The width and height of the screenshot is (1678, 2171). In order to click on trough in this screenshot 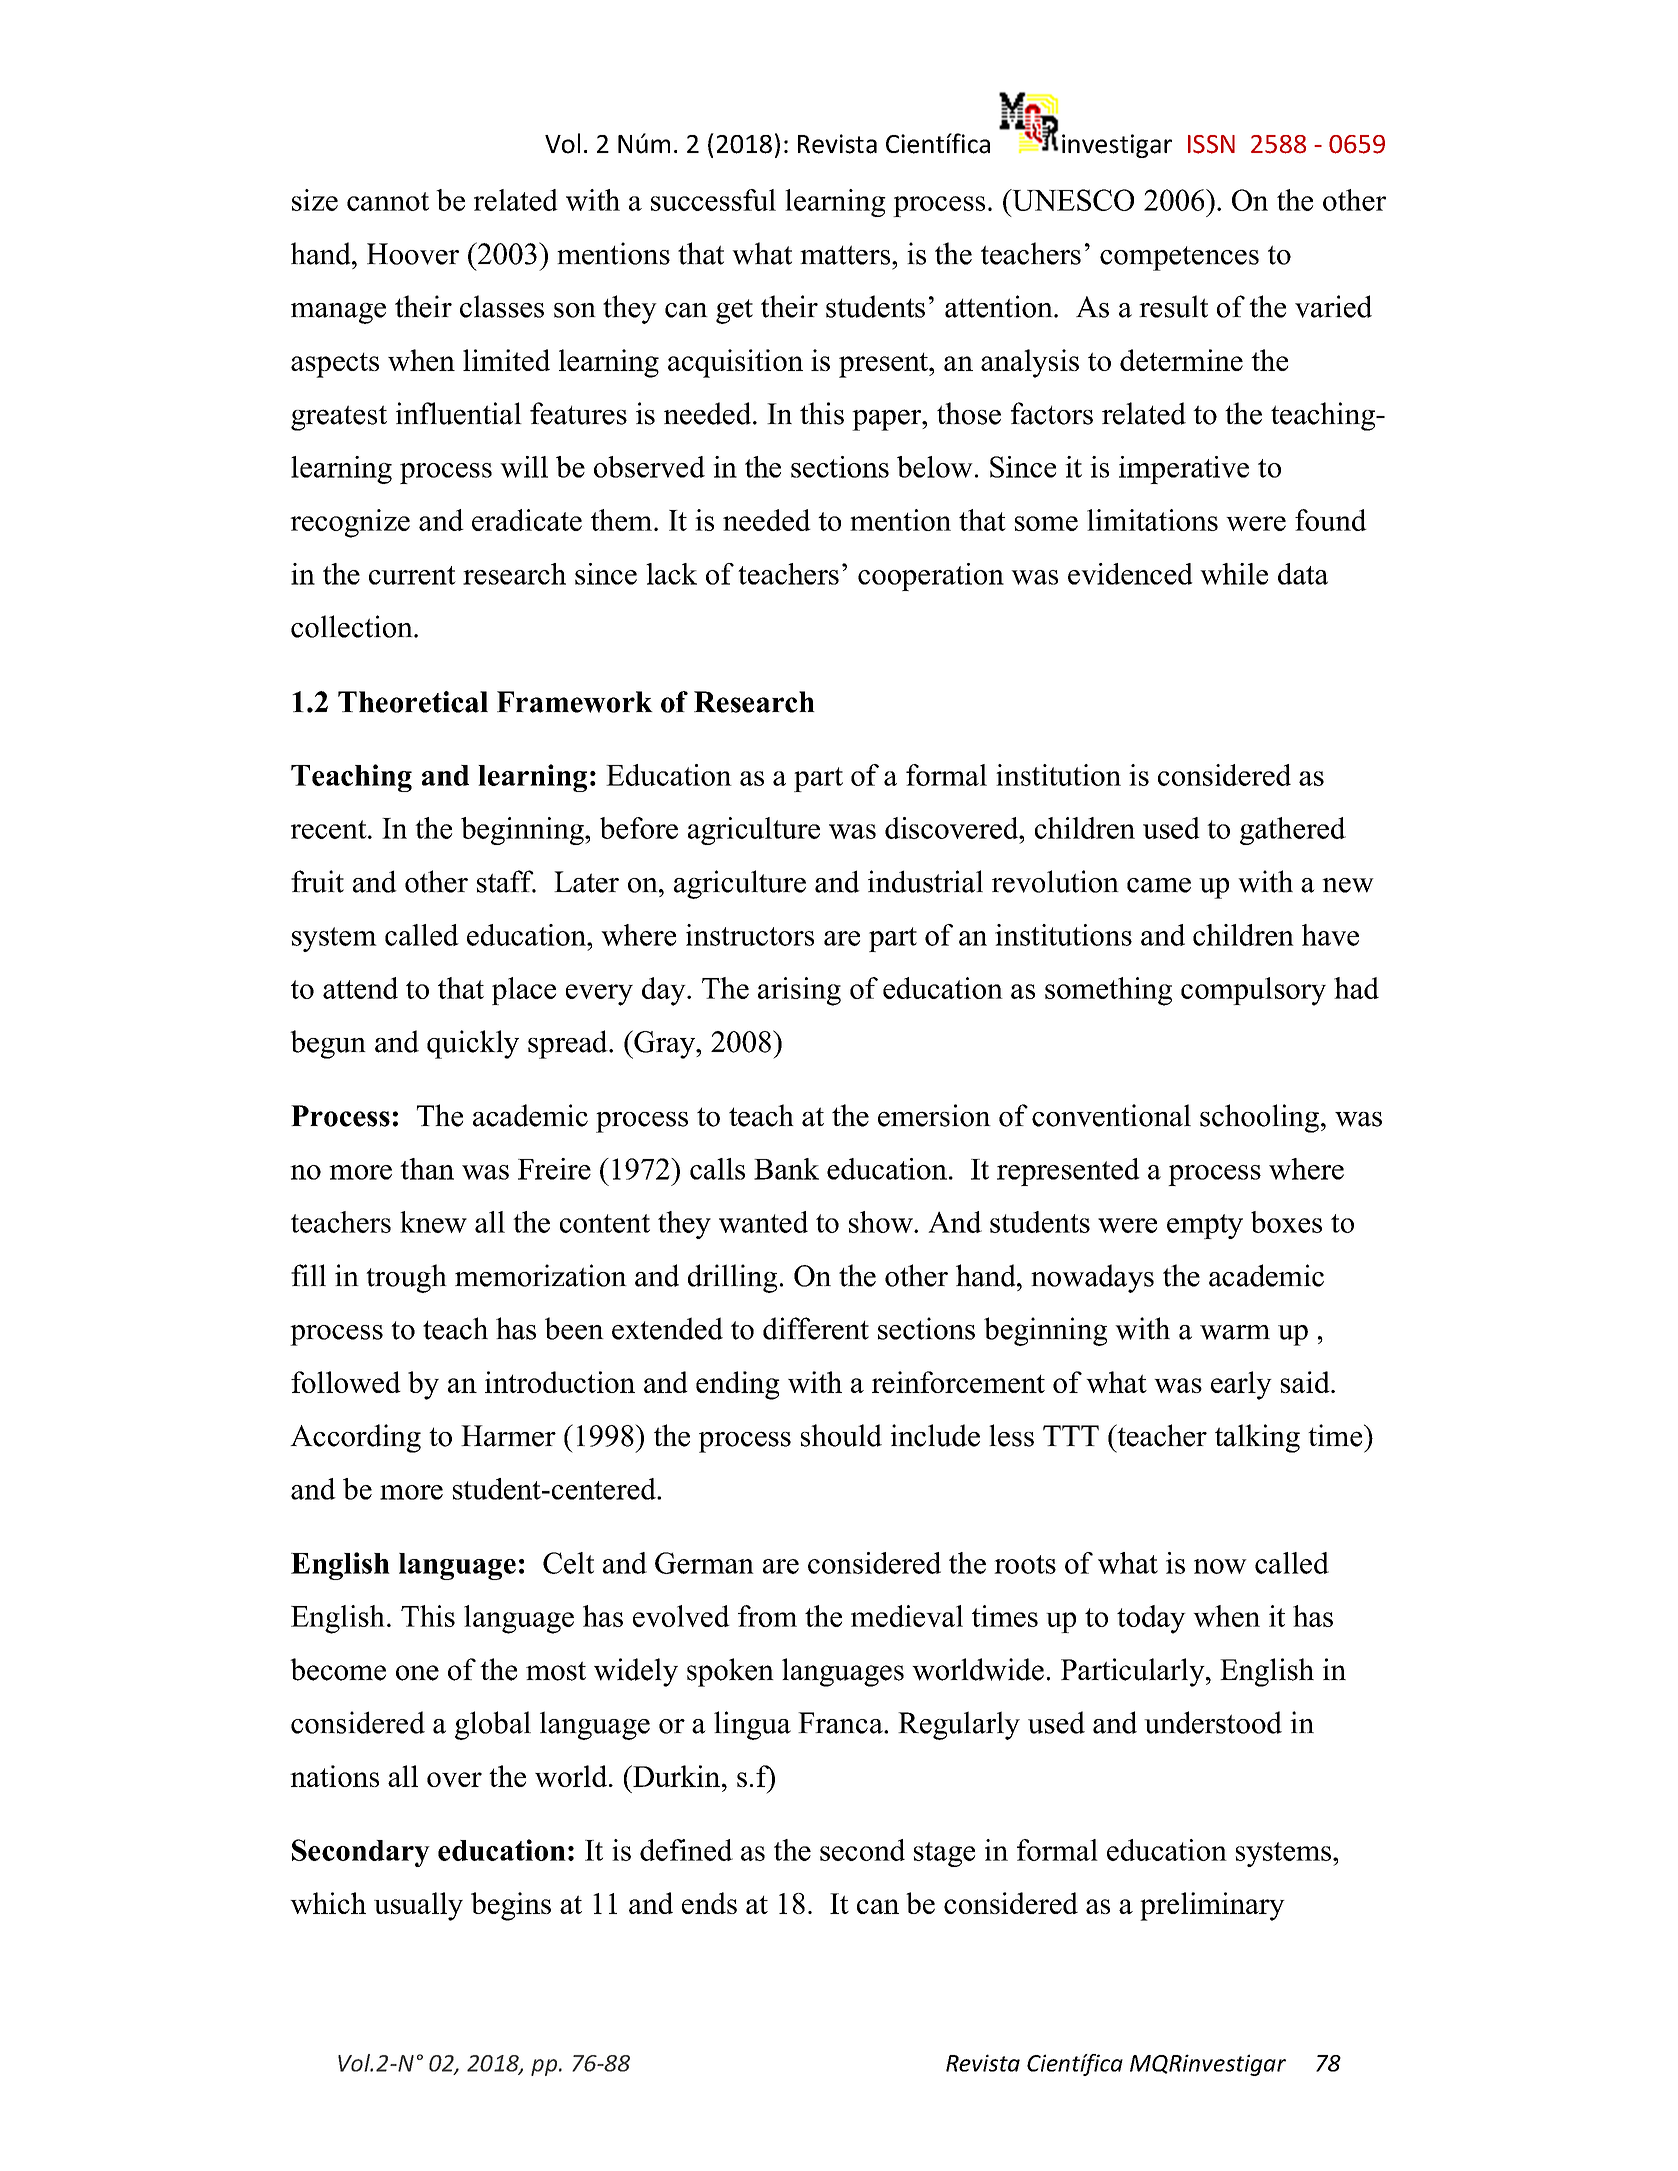, I will do `click(406, 1278)`.
